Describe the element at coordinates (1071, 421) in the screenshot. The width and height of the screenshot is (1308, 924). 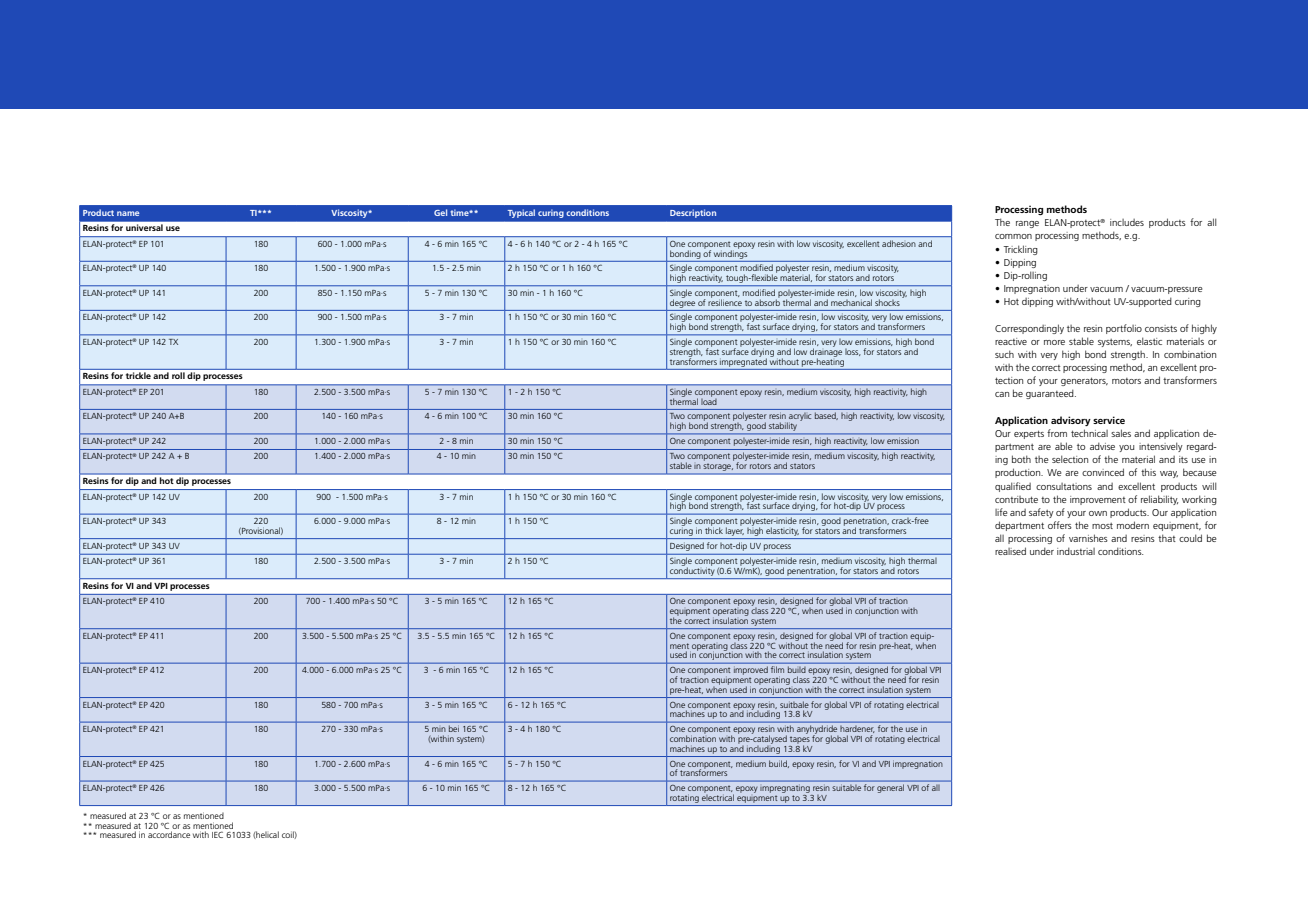
I see `advisory` at that location.
